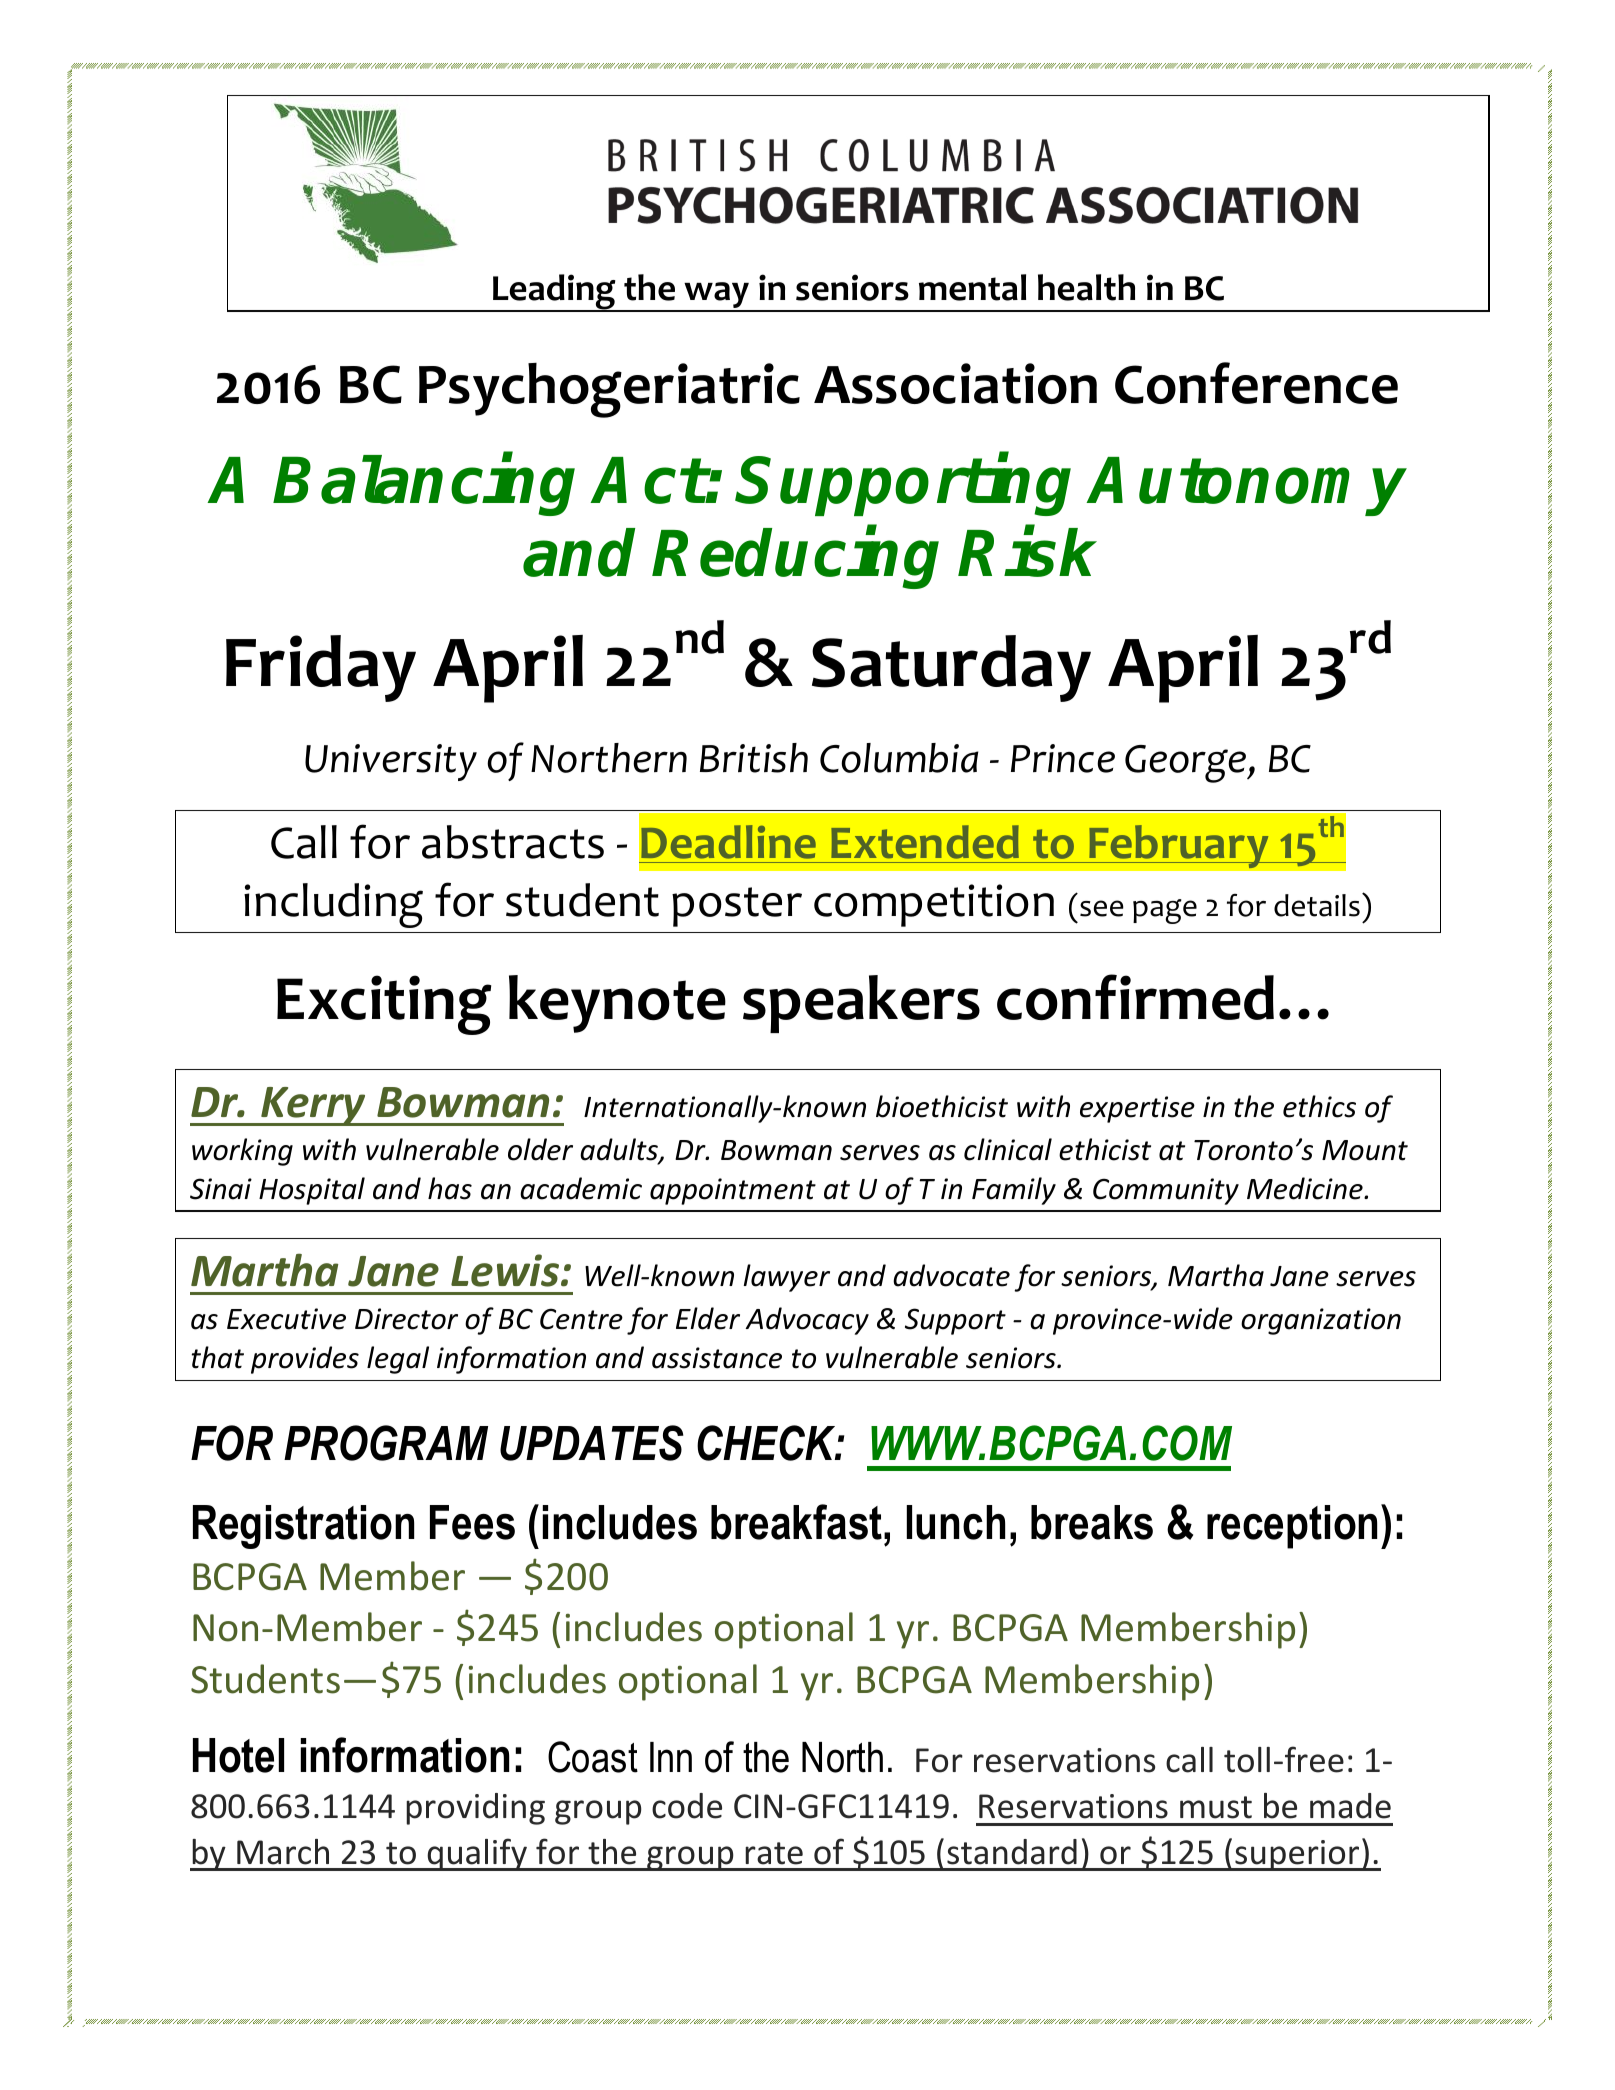 The height and width of the screenshot is (2090, 1615). What do you see at coordinates (554, 293) in the screenshot?
I see `Leading` at bounding box center [554, 293].
